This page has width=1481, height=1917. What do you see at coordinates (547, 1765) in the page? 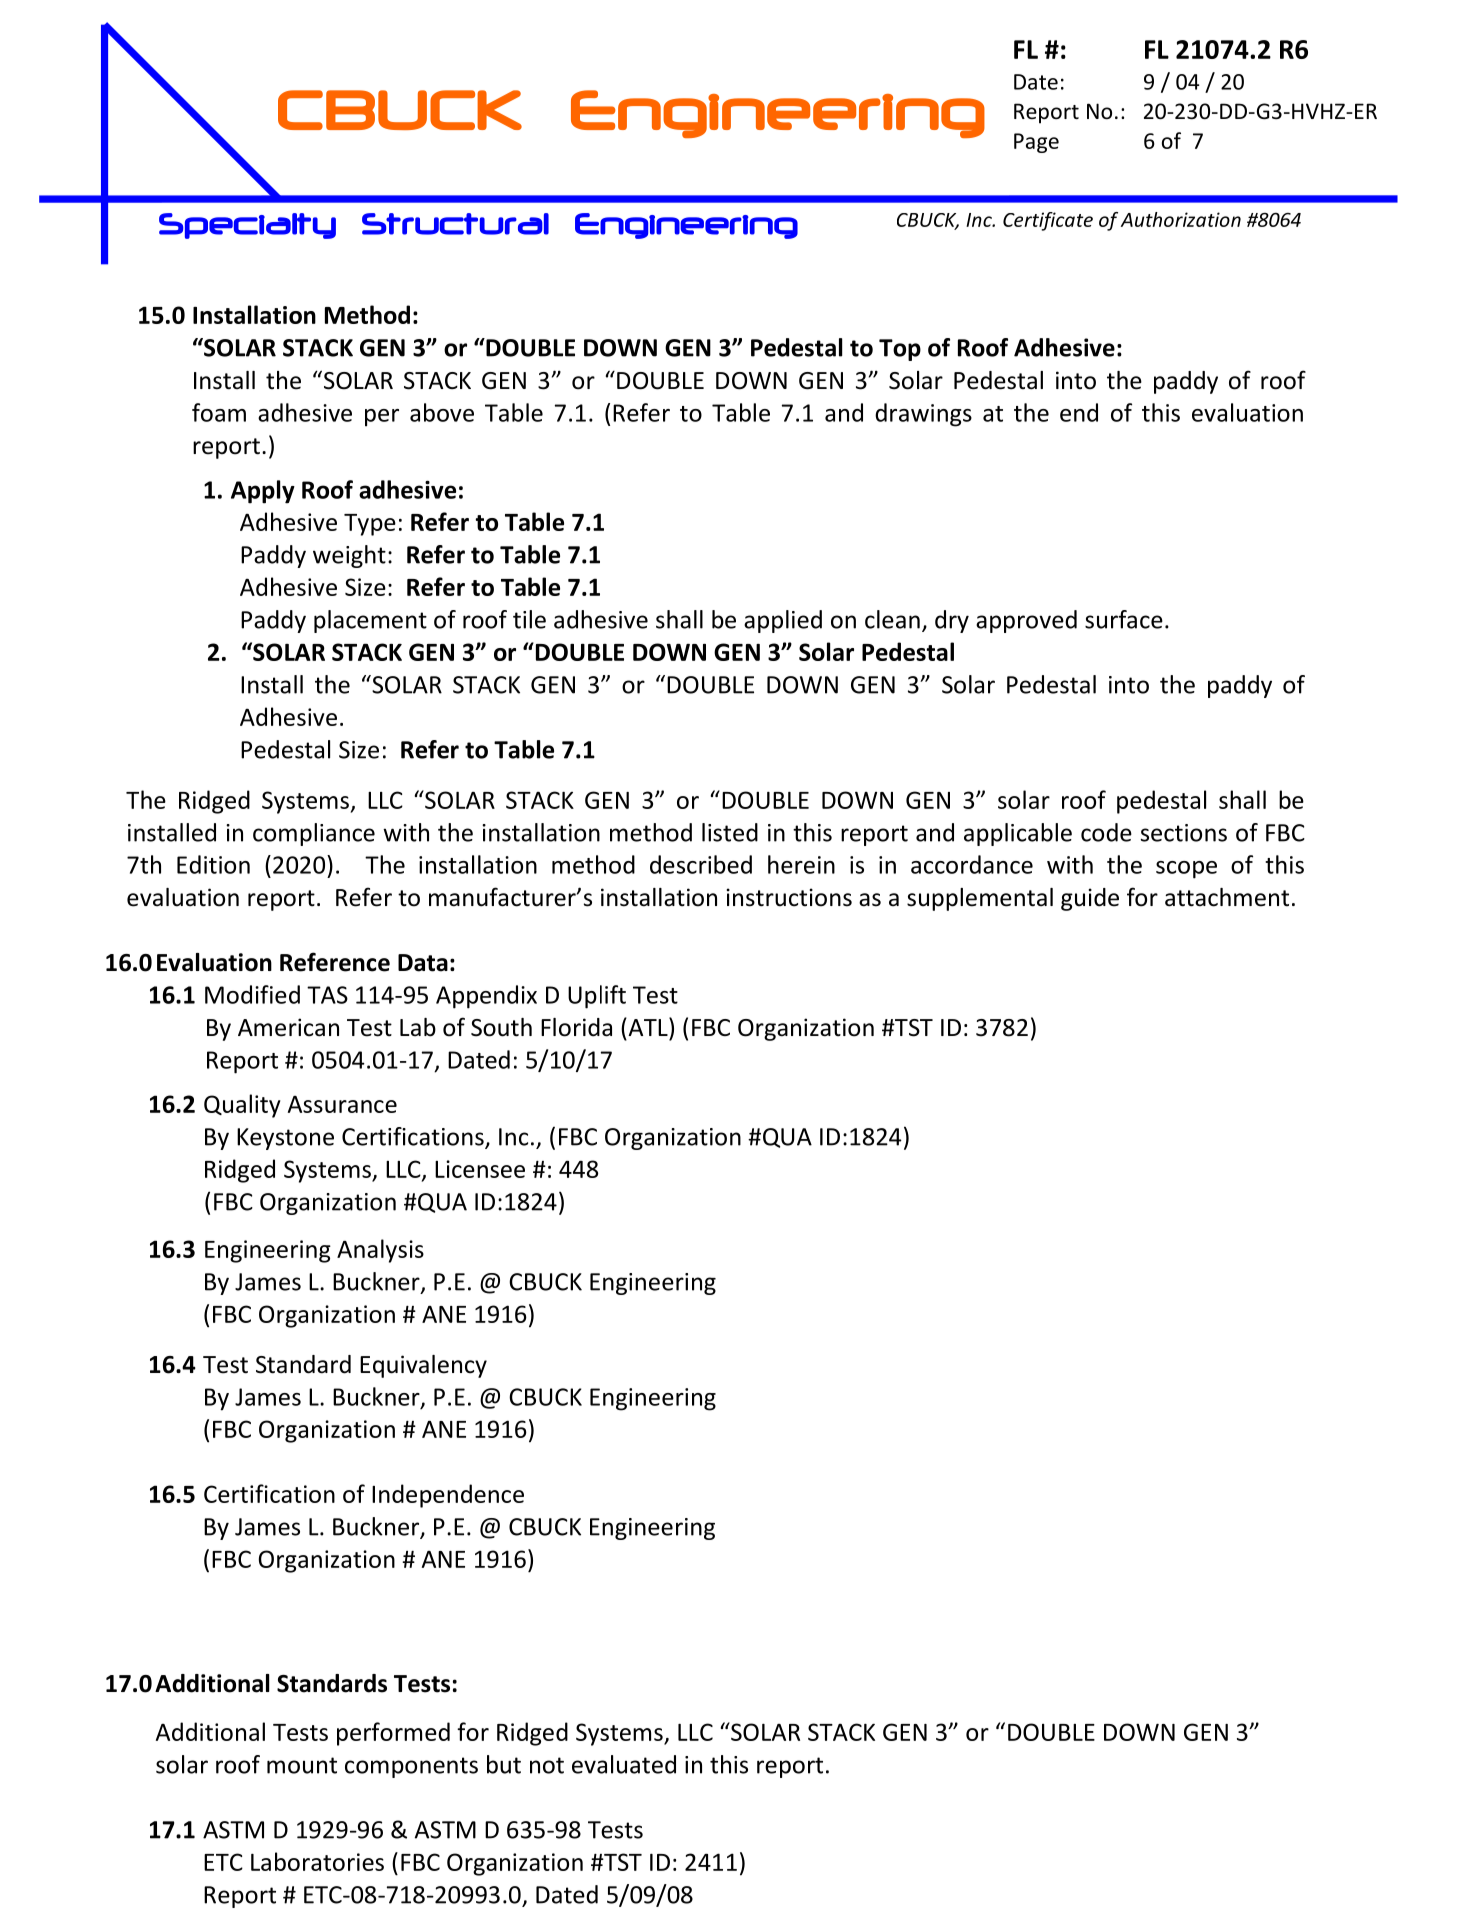
I see `not` at bounding box center [547, 1765].
